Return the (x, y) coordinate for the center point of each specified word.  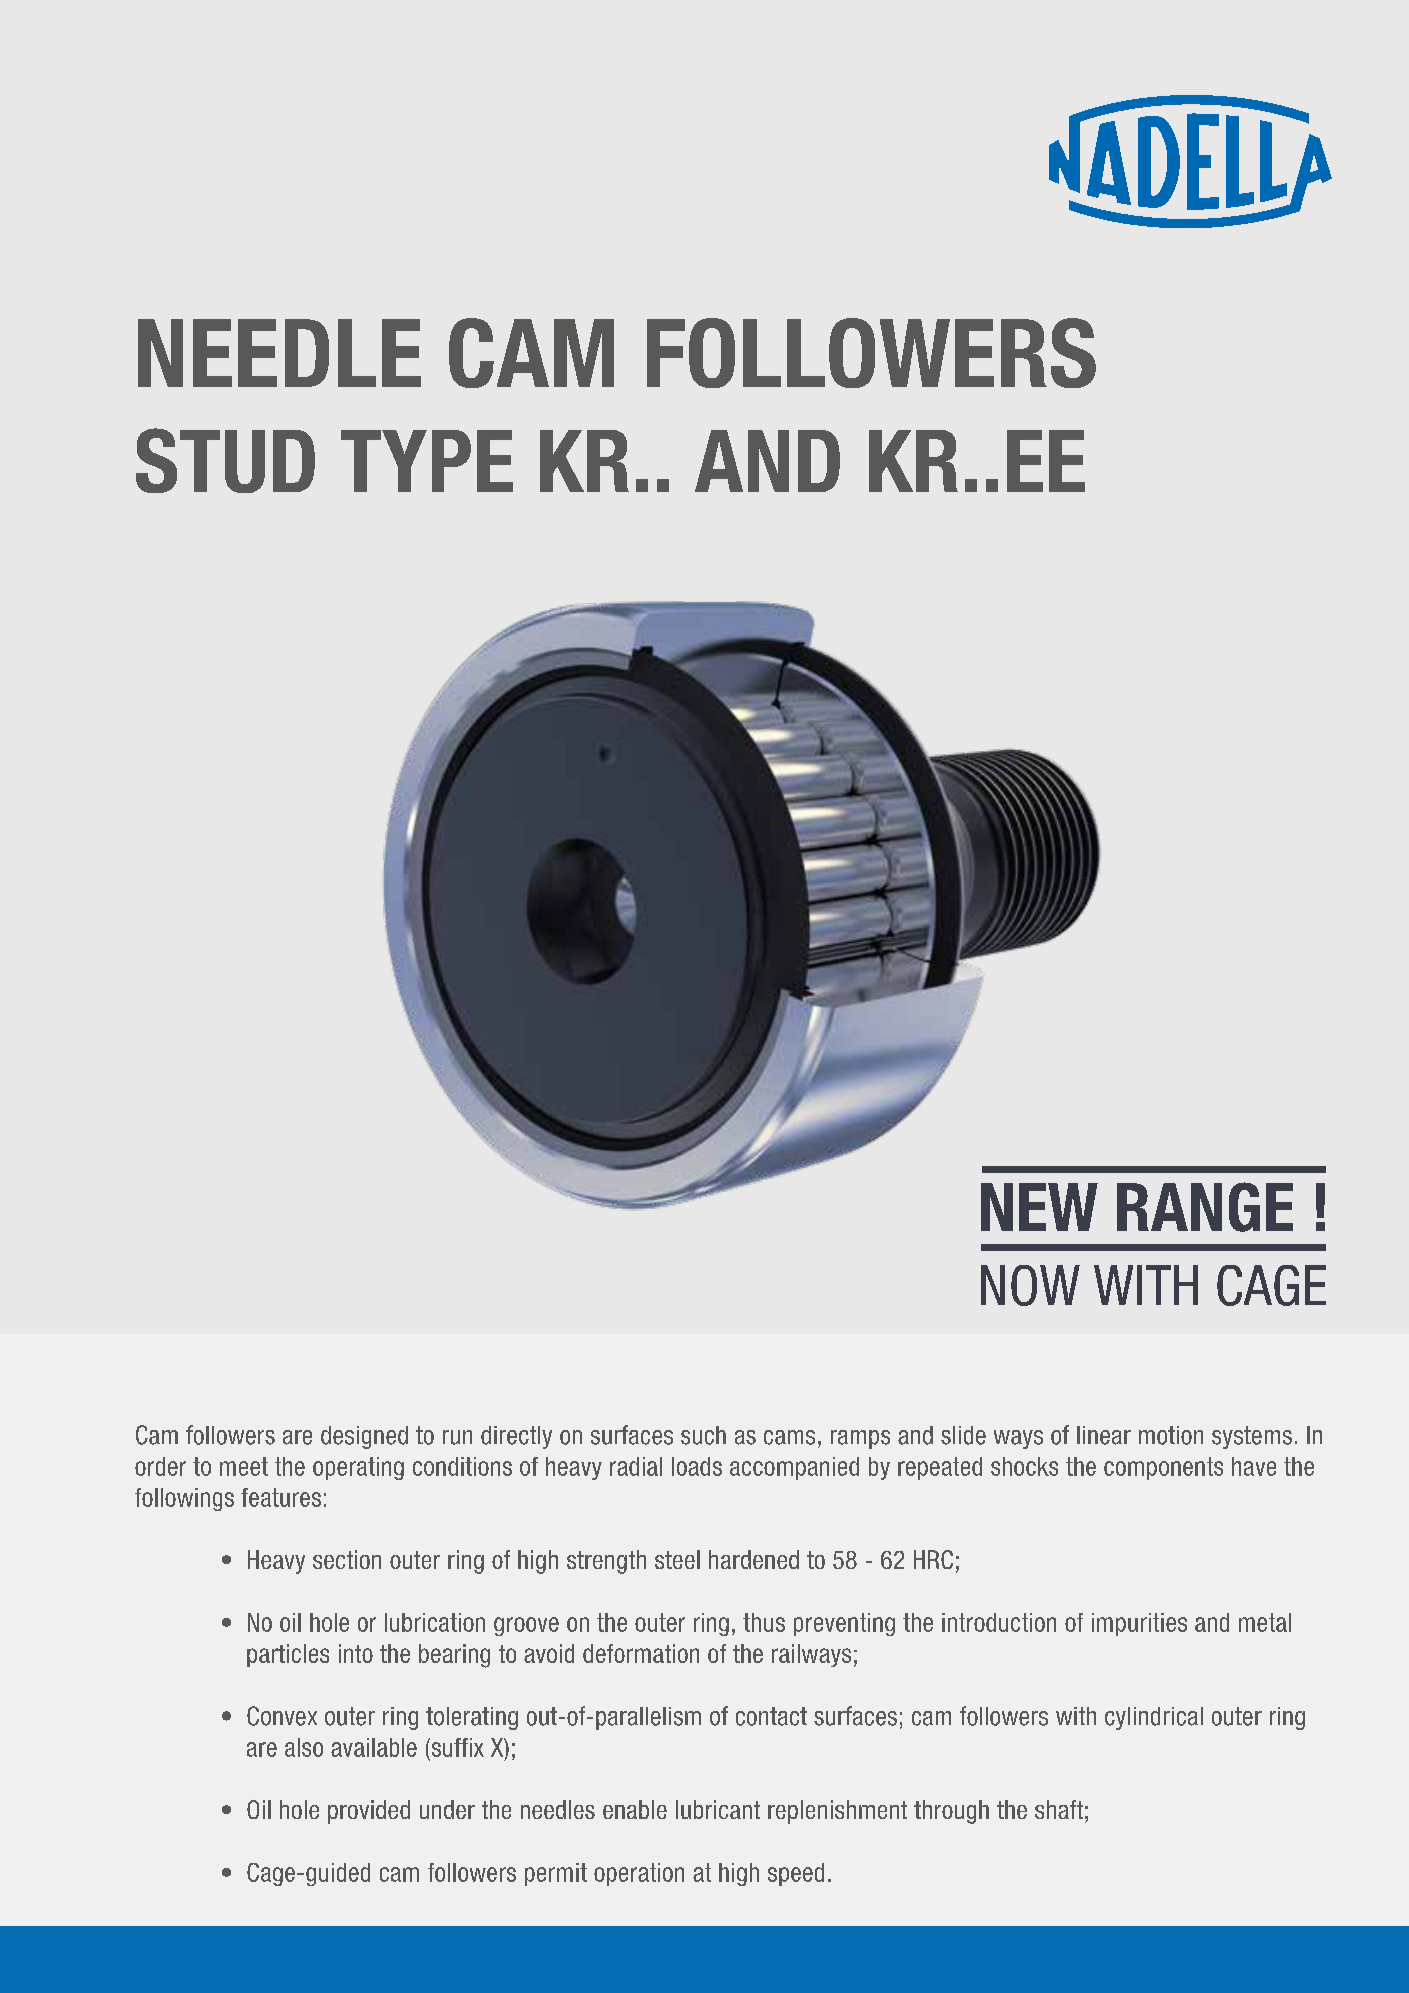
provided (369, 1812)
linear (1104, 1435)
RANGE (1205, 1207)
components (1163, 1468)
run (457, 1437)
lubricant (718, 1809)
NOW (1030, 1285)
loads (697, 1466)
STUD (225, 460)
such (703, 1435)
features (281, 1497)
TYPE (427, 461)
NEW (1039, 1207)
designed (364, 1437)
